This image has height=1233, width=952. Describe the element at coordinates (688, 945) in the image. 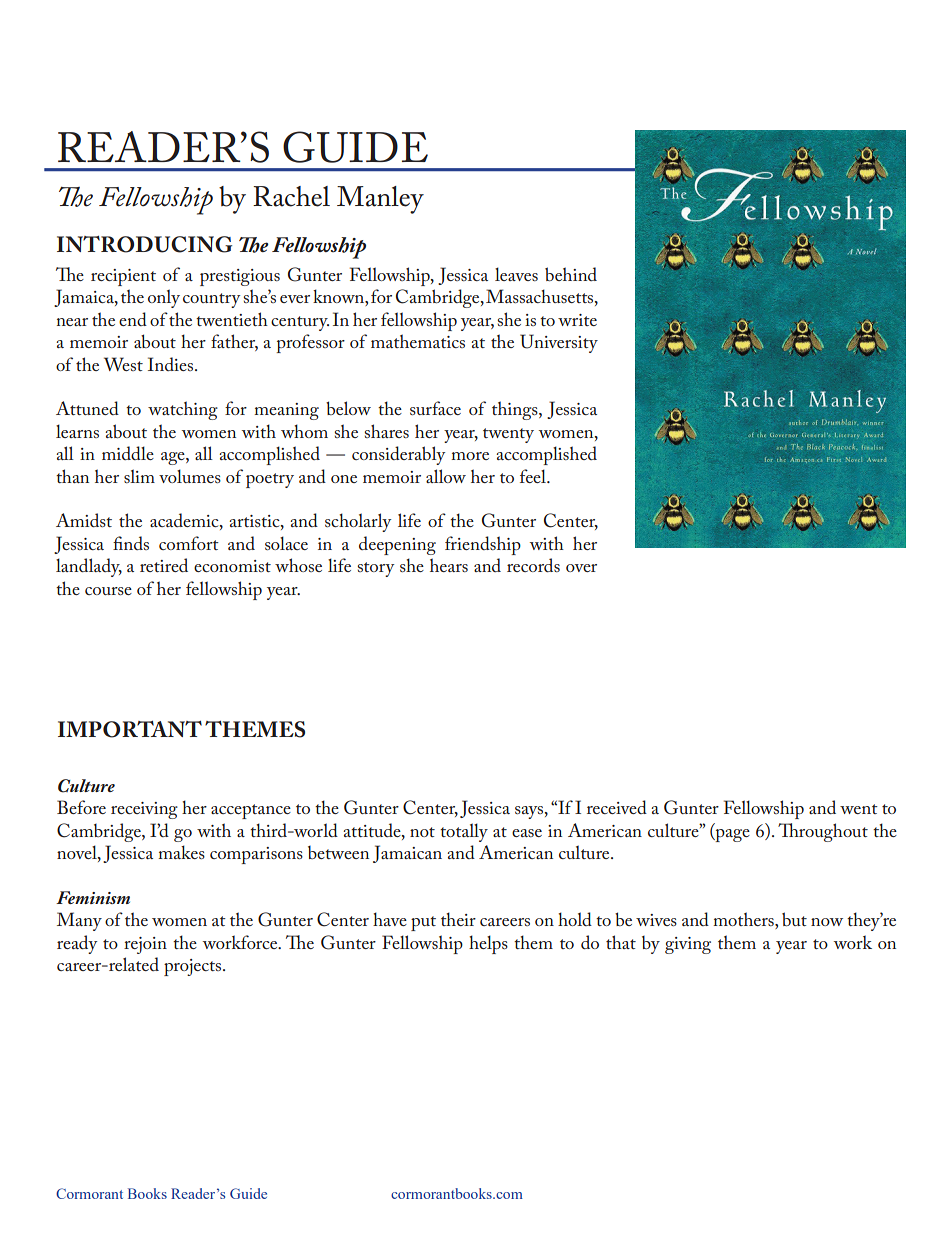

I see `giving` at that location.
